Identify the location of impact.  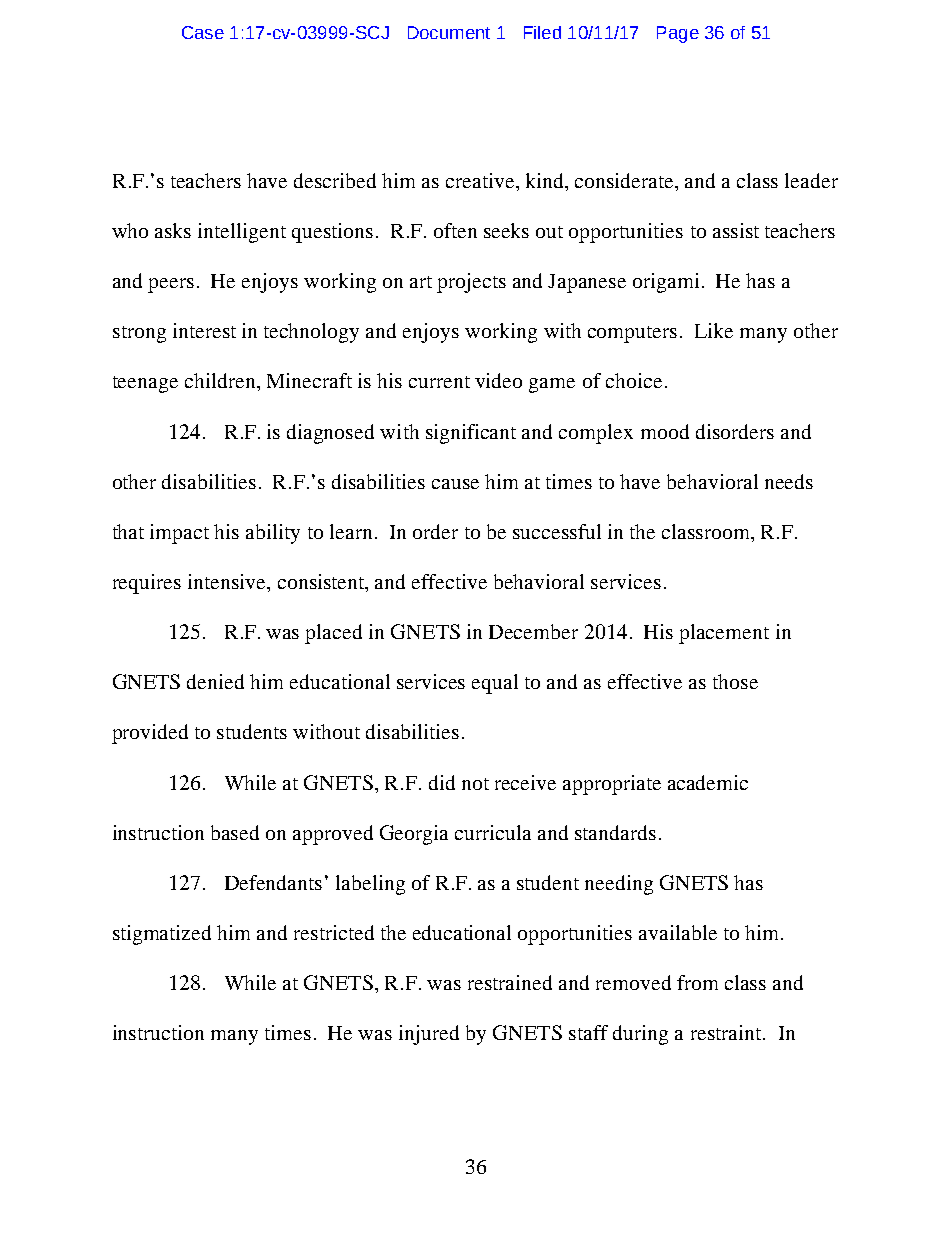
(179, 534).
